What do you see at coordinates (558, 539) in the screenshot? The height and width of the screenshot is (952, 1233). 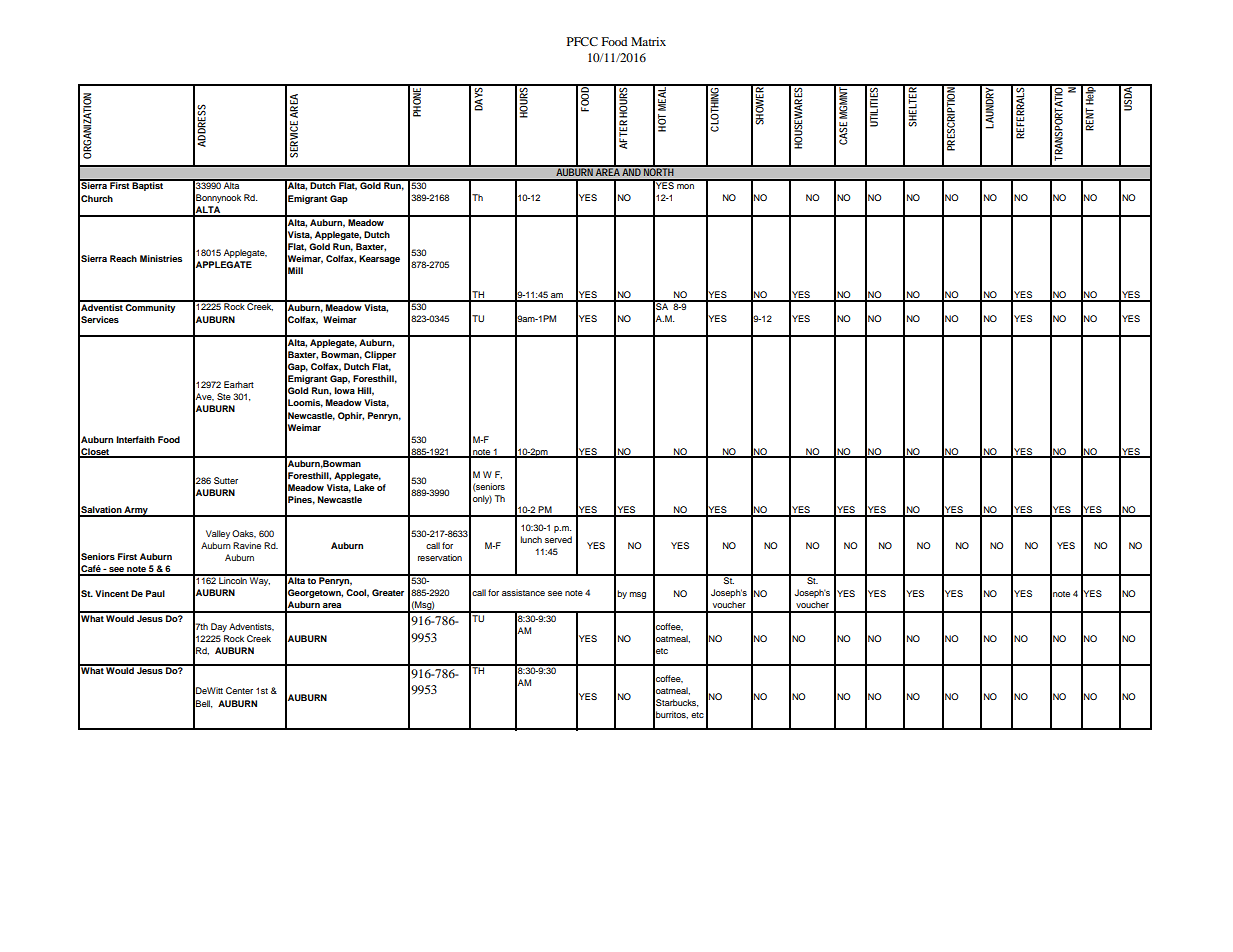 I see `served` at bounding box center [558, 539].
